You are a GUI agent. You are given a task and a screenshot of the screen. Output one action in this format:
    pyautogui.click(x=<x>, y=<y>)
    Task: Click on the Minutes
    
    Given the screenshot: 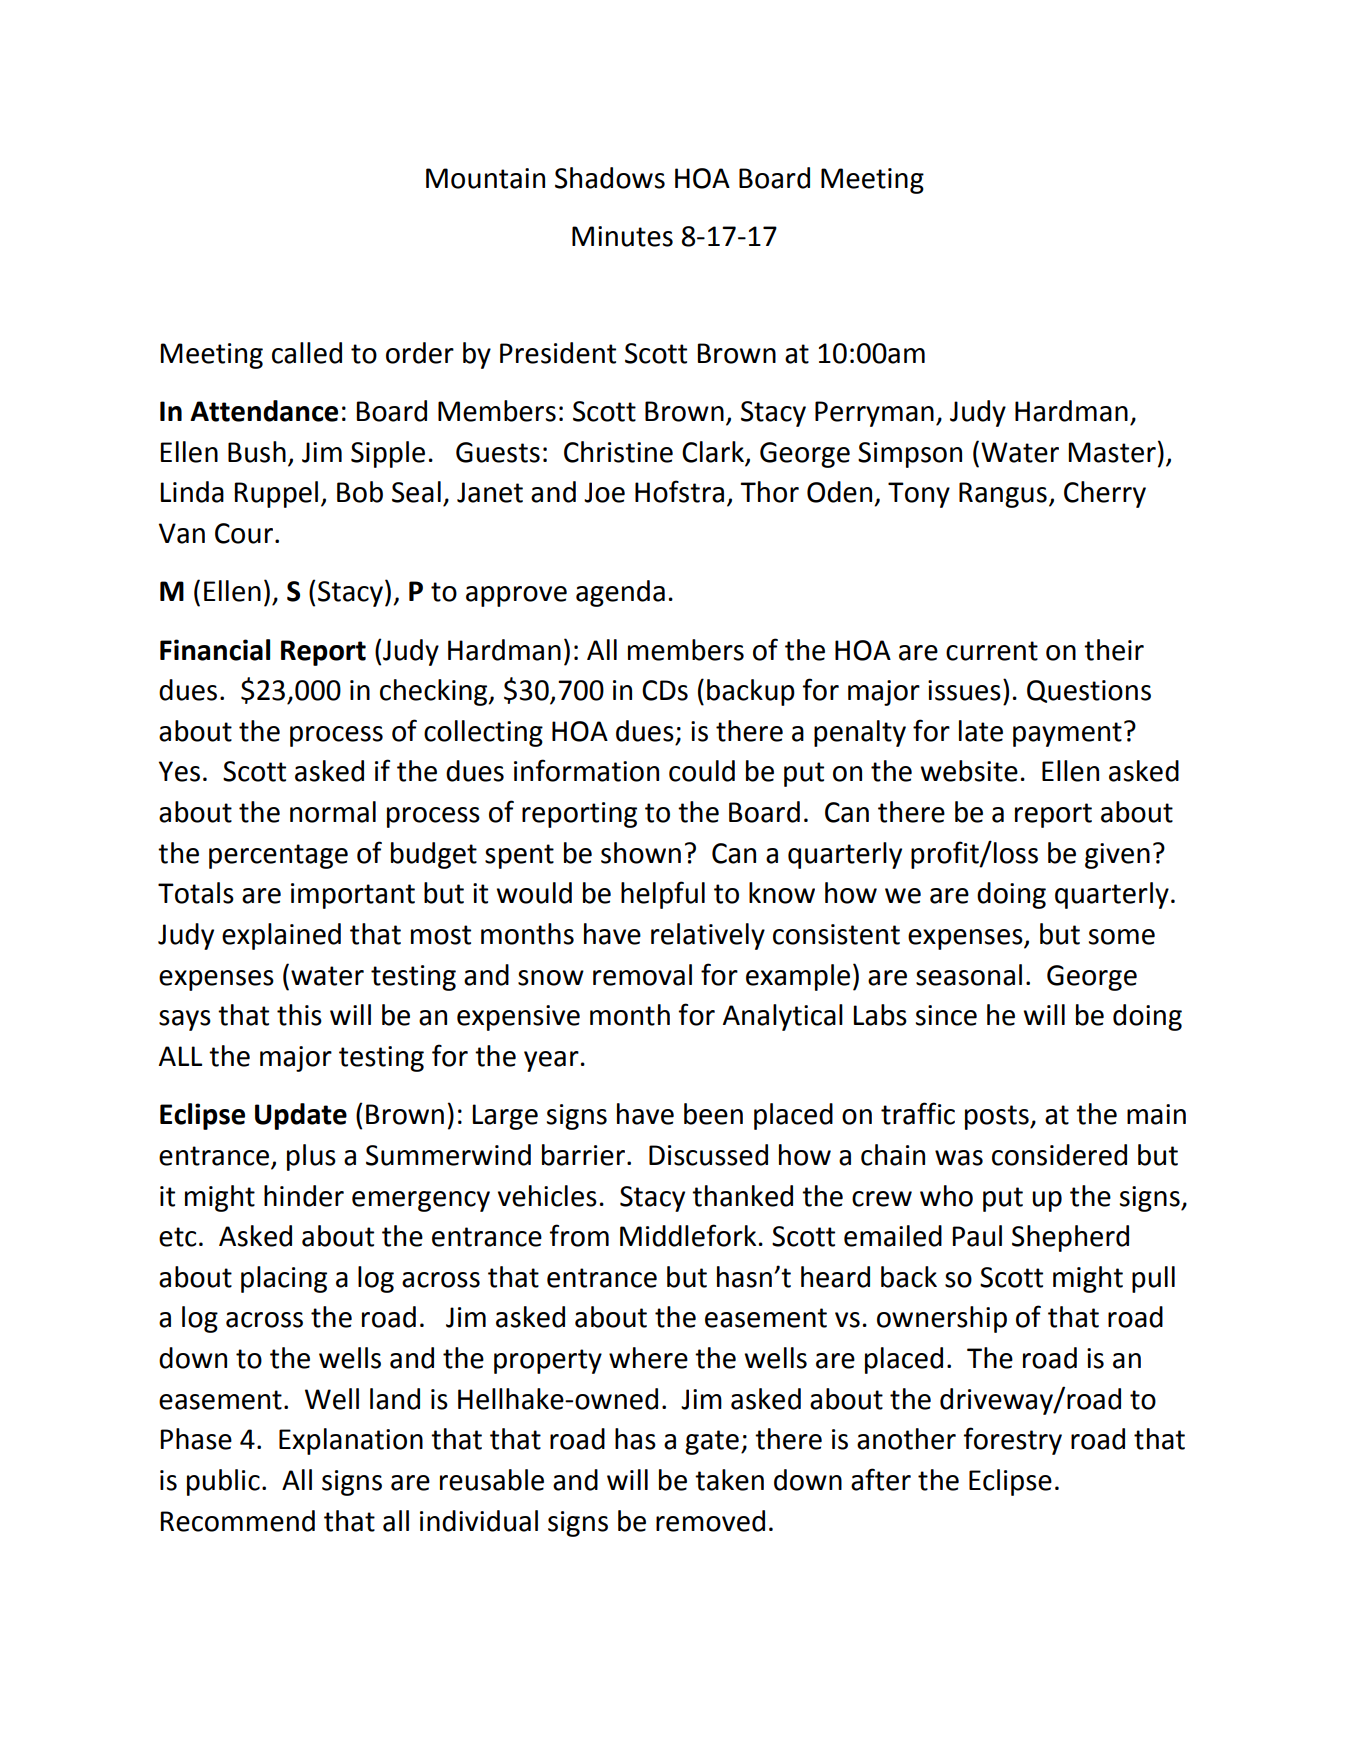 What is the action you would take?
    pyautogui.click(x=622, y=236)
